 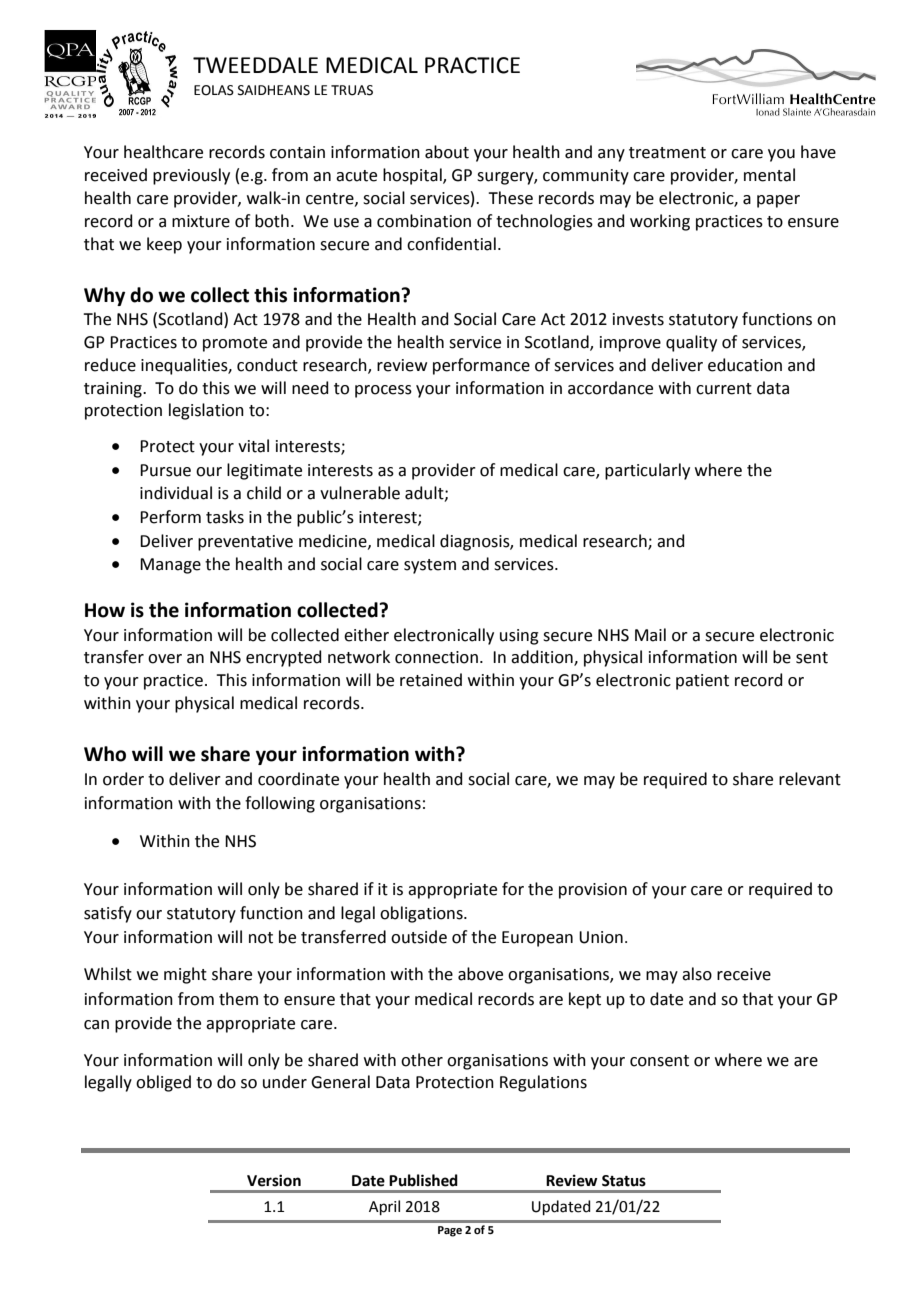 I want to click on obligations, so click(x=422, y=914).
